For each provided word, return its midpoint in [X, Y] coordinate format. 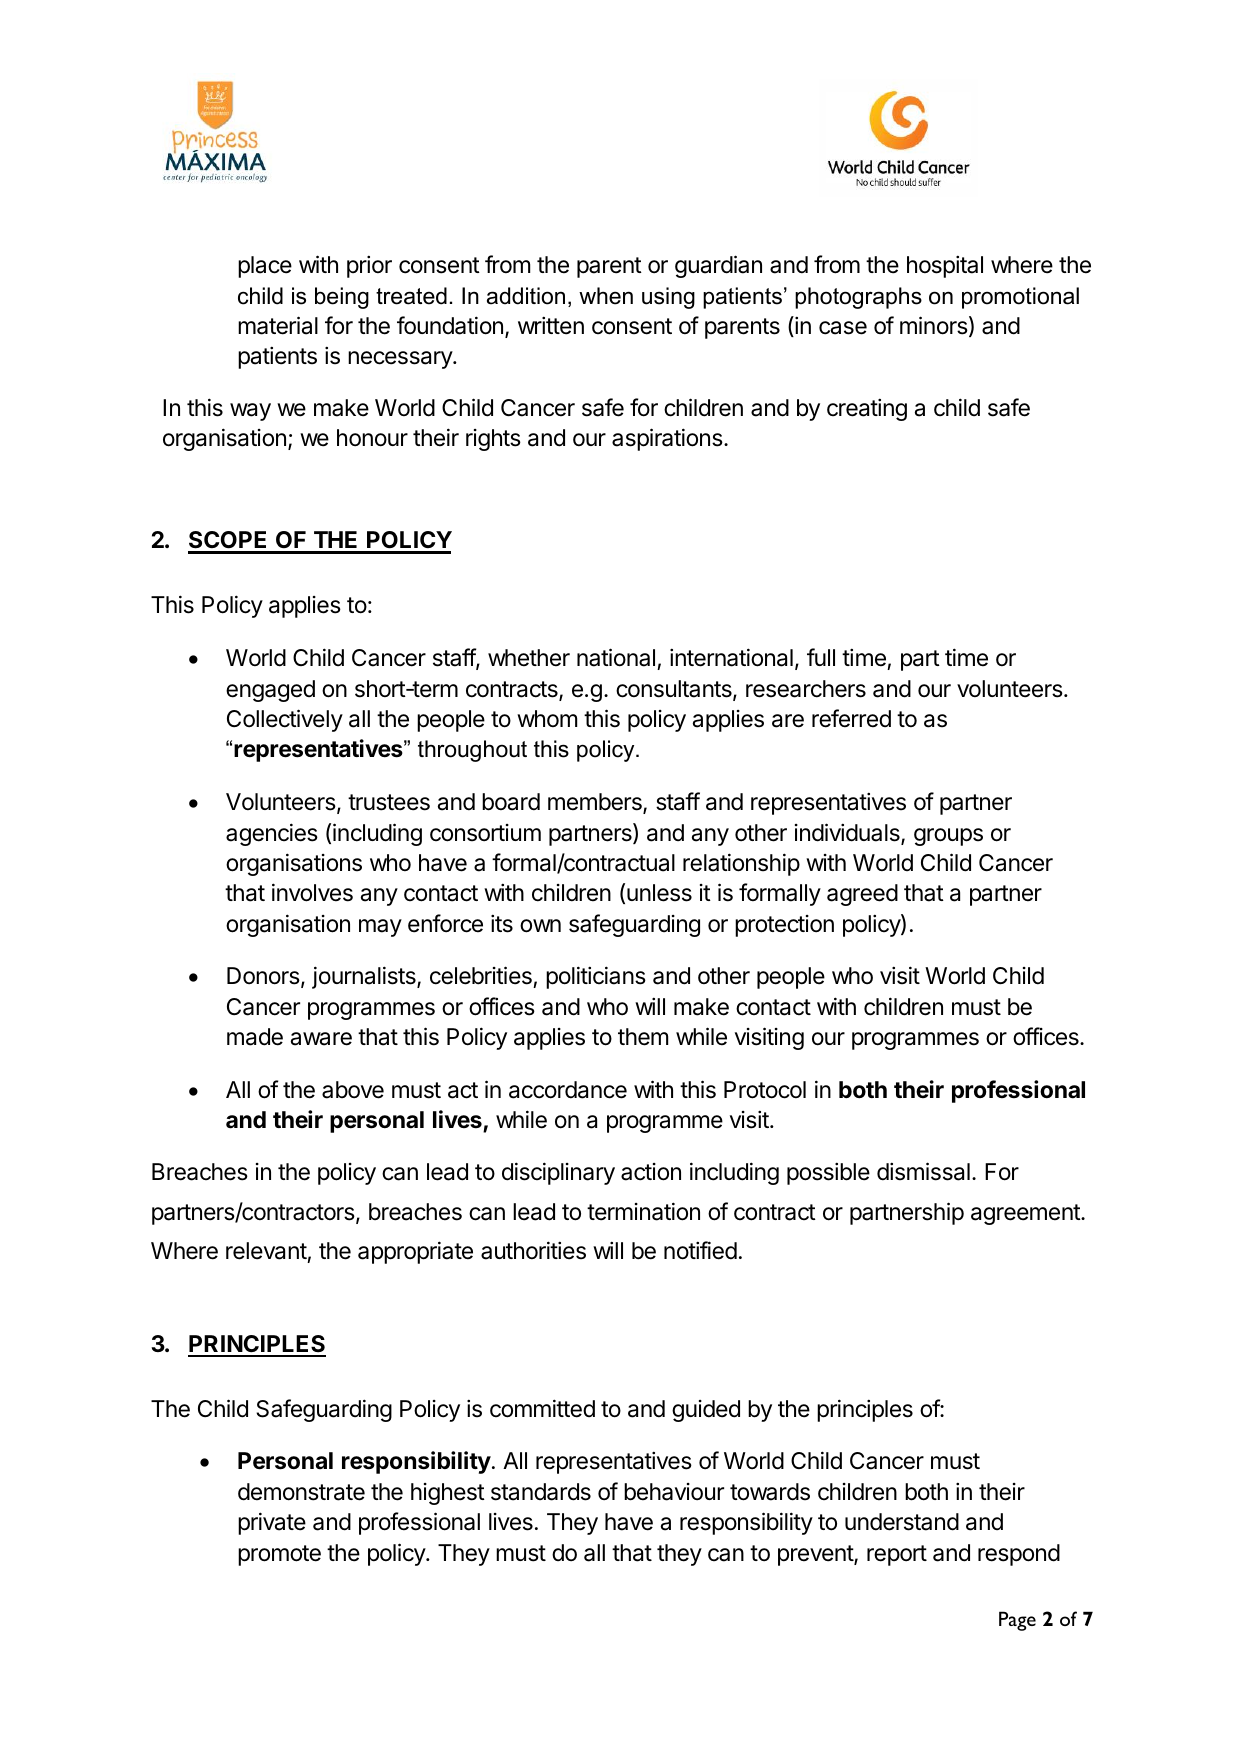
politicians [596, 977]
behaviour [674, 1492]
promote [279, 1555]
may [380, 928]
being [342, 298]
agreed [862, 895]
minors [934, 325]
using [668, 298]
